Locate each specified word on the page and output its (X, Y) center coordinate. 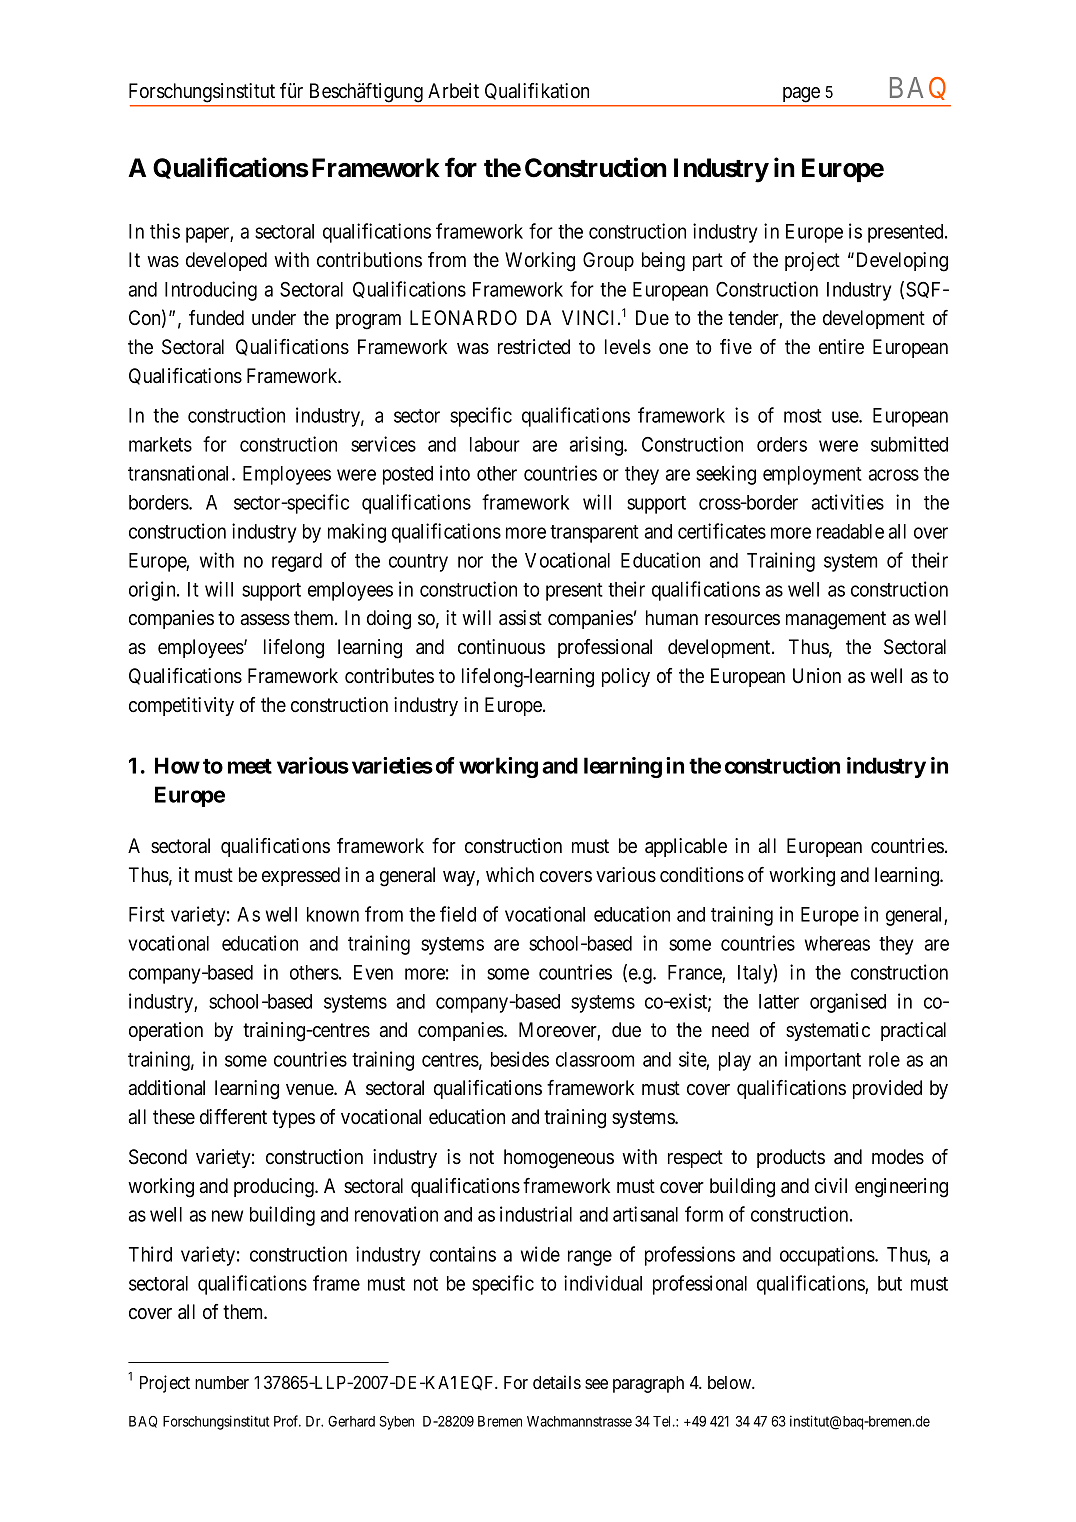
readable (850, 531)
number (222, 1382)
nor (470, 562)
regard (297, 562)
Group (608, 261)
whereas (837, 943)
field (458, 914)
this (165, 231)
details (557, 1382)
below (731, 1382)
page (801, 94)
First (147, 914)
